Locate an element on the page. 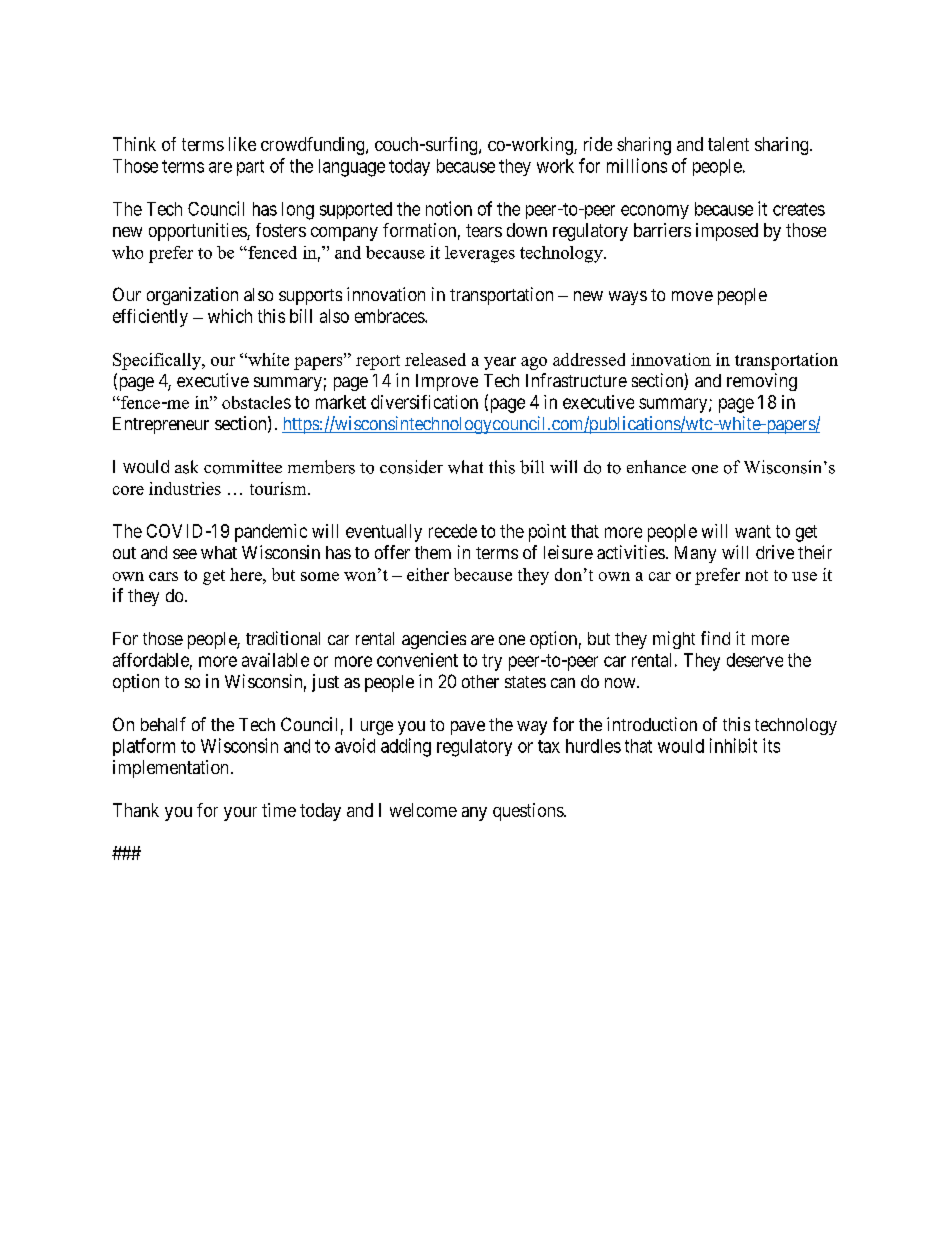 The width and height of the page is (952, 1233). talent is located at coordinates (728, 144).
